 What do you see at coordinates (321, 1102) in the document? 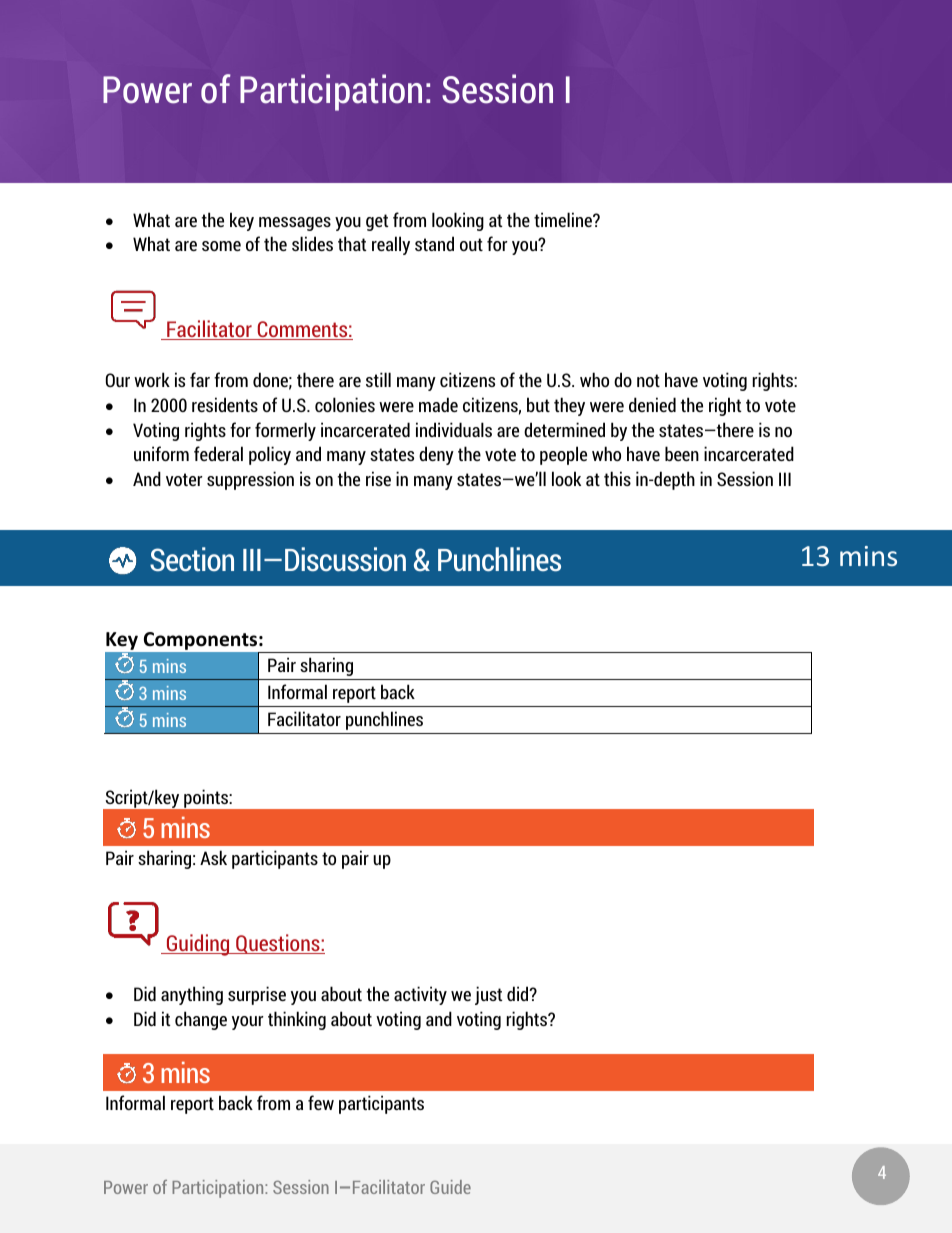
I see `few` at bounding box center [321, 1102].
